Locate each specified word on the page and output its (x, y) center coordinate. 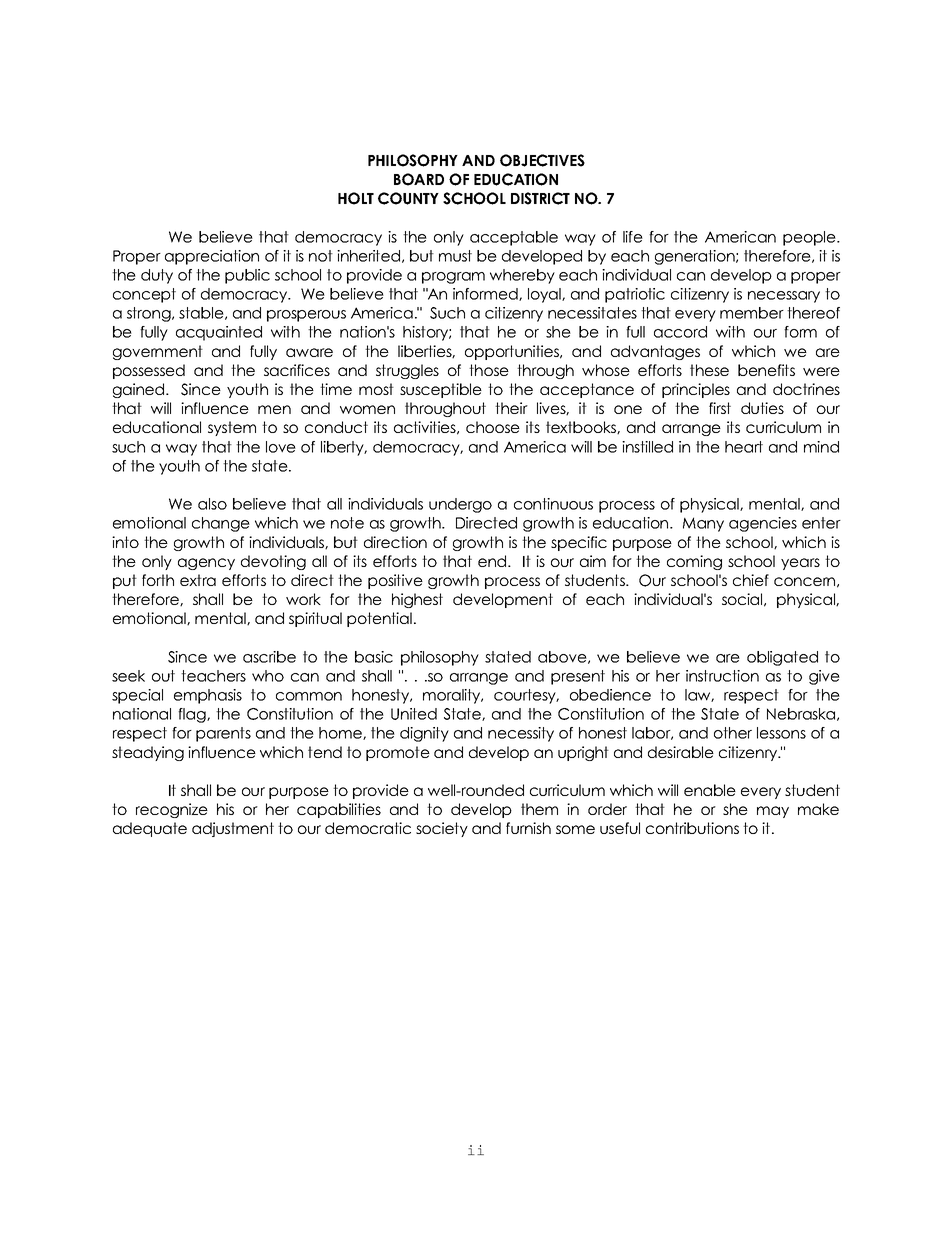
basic (374, 657)
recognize (172, 810)
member (752, 313)
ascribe (269, 657)
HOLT (356, 198)
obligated (782, 658)
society (442, 829)
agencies (763, 524)
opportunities (513, 352)
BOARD (419, 179)
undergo (460, 505)
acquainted (219, 333)
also (212, 504)
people (810, 238)
